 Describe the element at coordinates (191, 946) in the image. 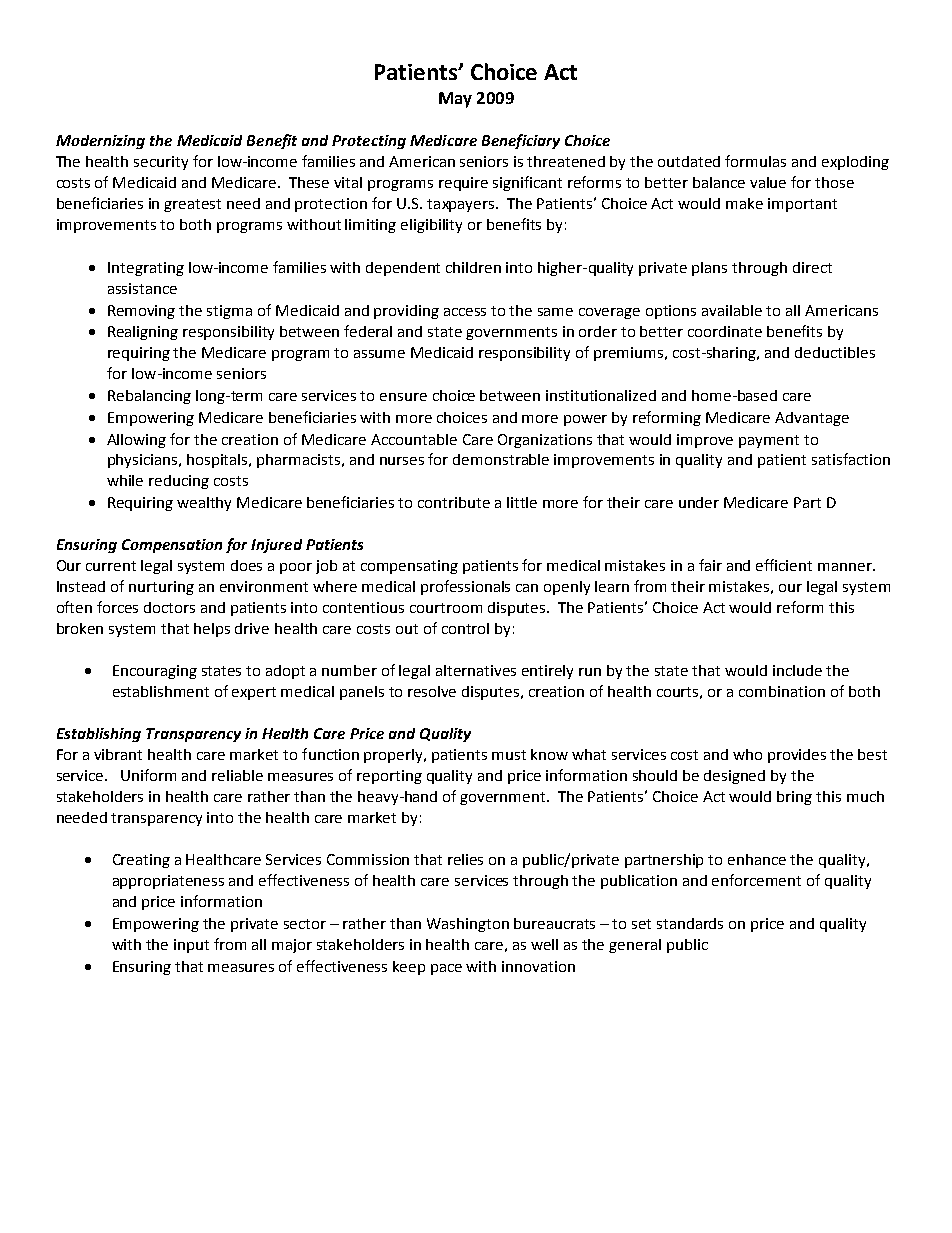

I see `input` at that location.
